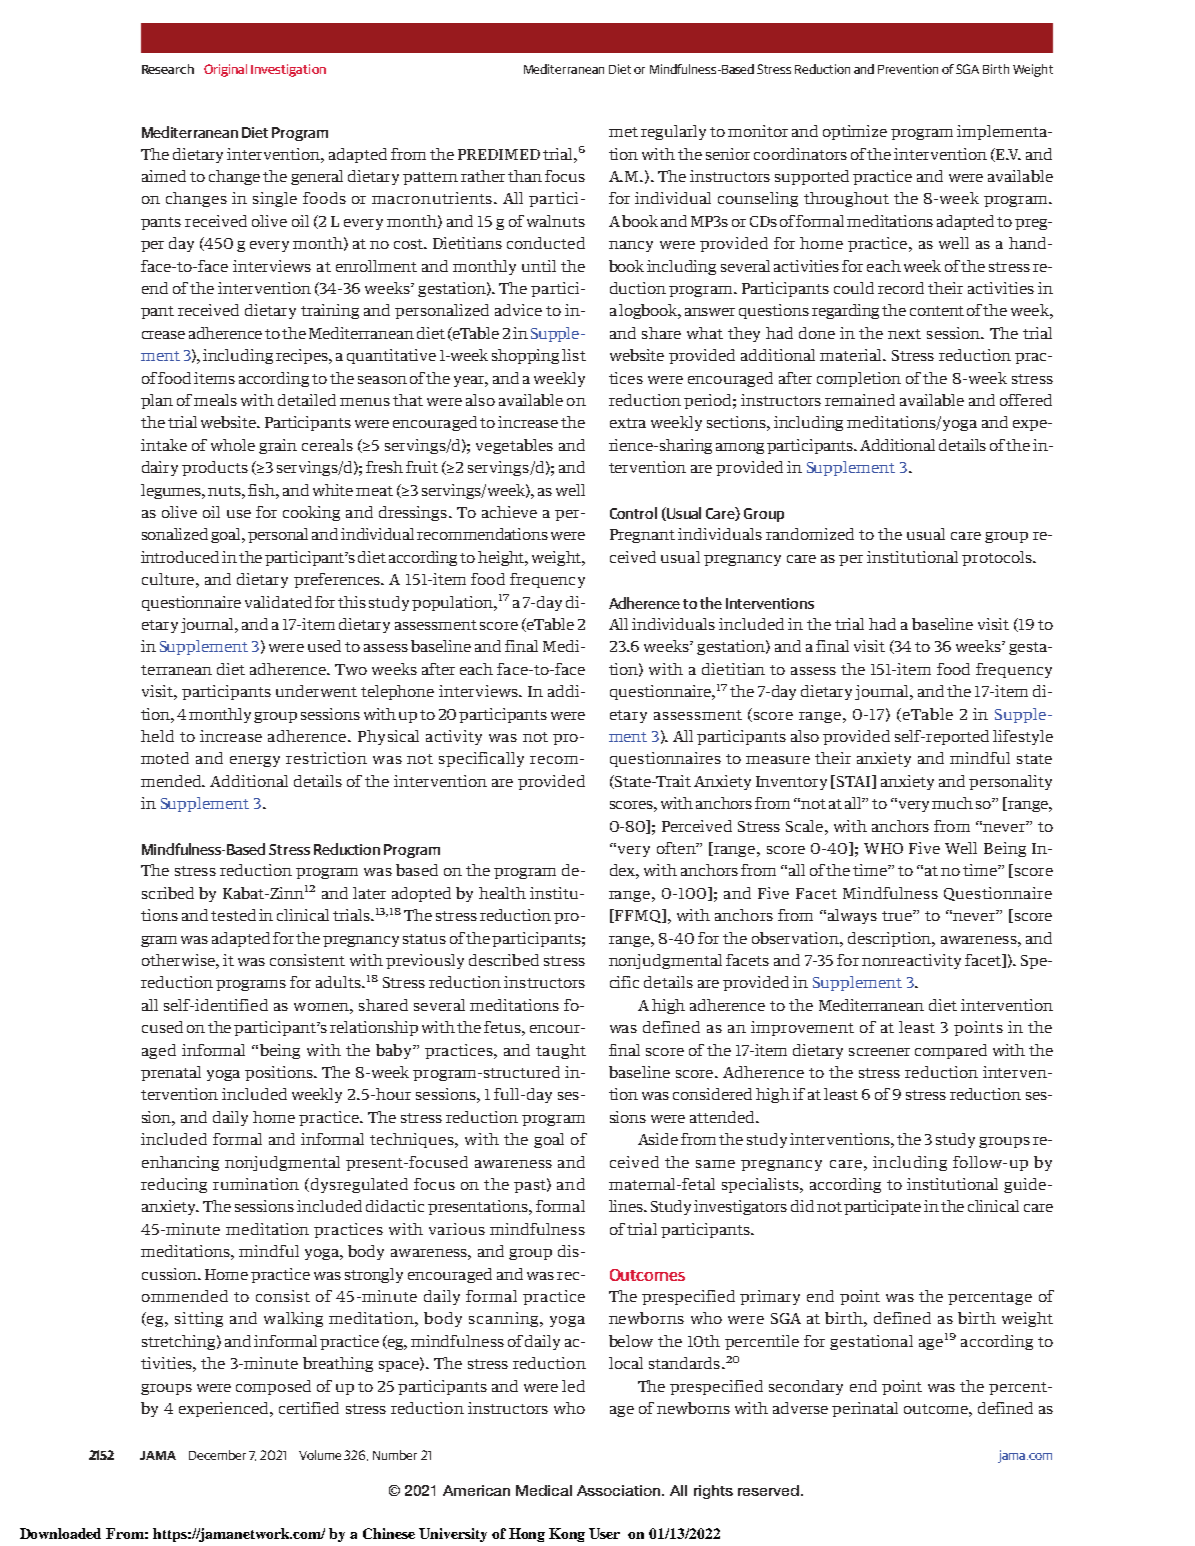 The image size is (1195, 1546). I want to click on achieve, so click(509, 512).
